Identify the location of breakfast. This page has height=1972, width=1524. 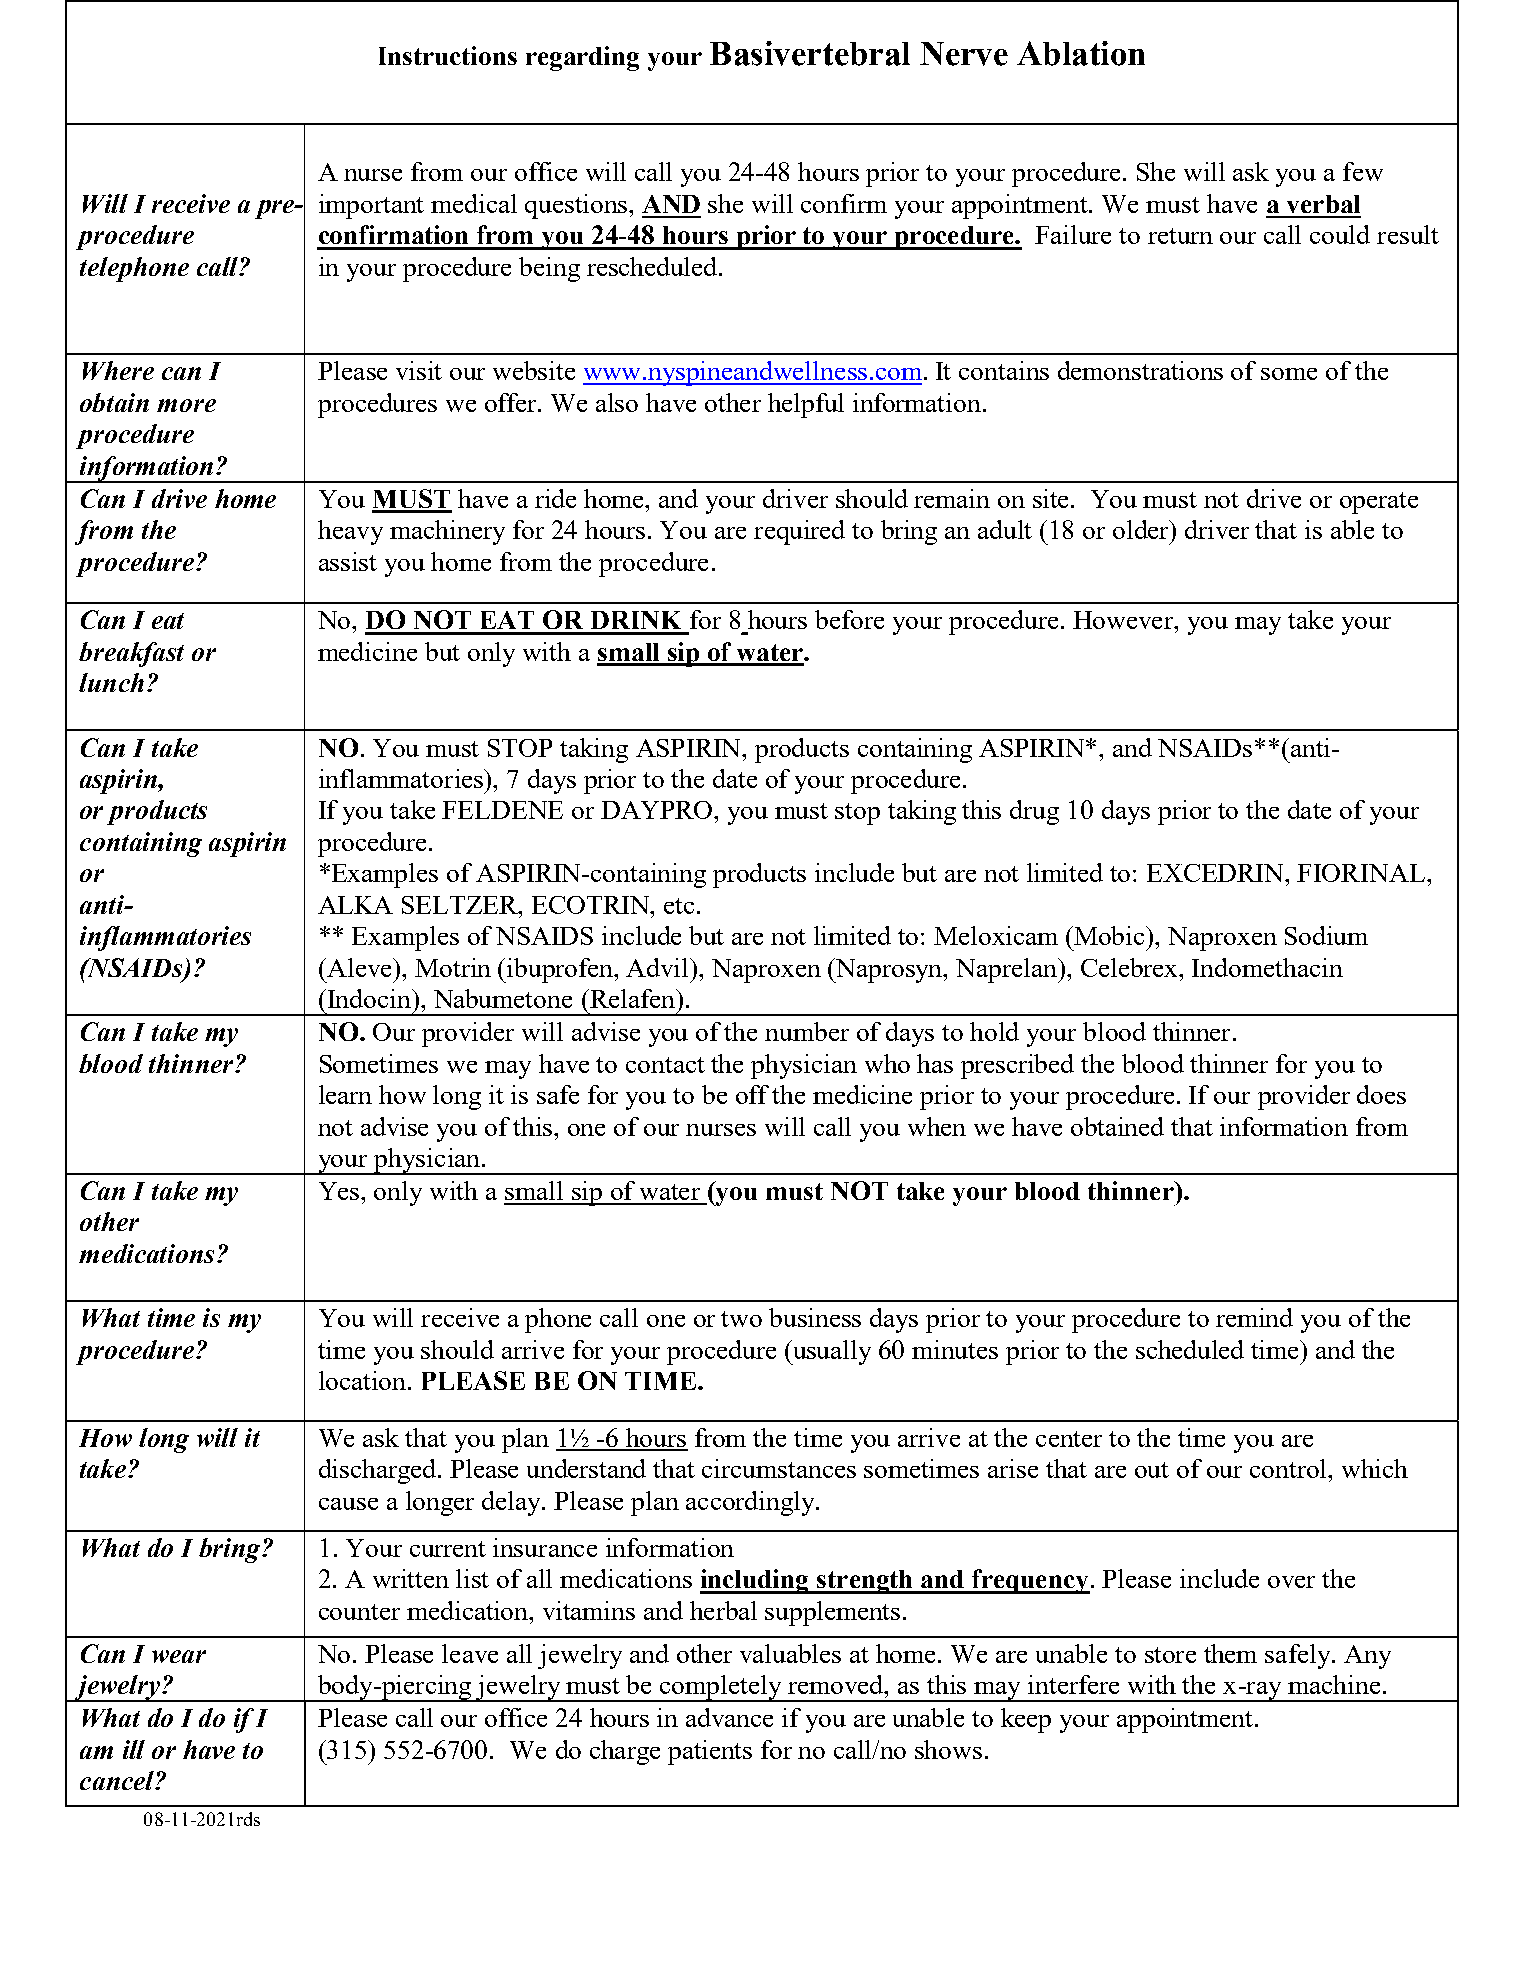
(131, 654).
